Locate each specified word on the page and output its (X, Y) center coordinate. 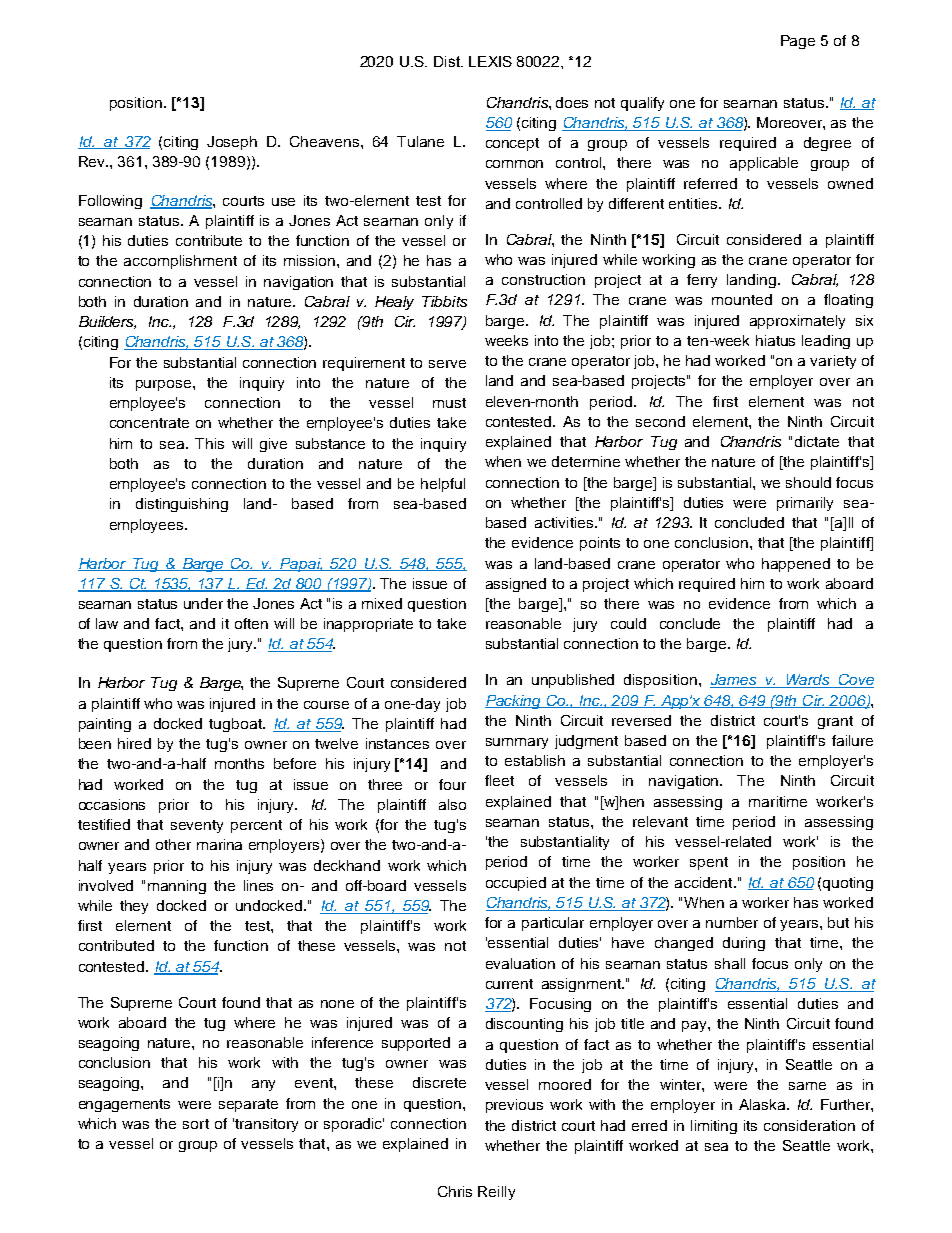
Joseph (232, 143)
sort (196, 1124)
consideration (809, 1125)
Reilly (496, 1193)
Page (798, 42)
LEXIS (490, 61)
